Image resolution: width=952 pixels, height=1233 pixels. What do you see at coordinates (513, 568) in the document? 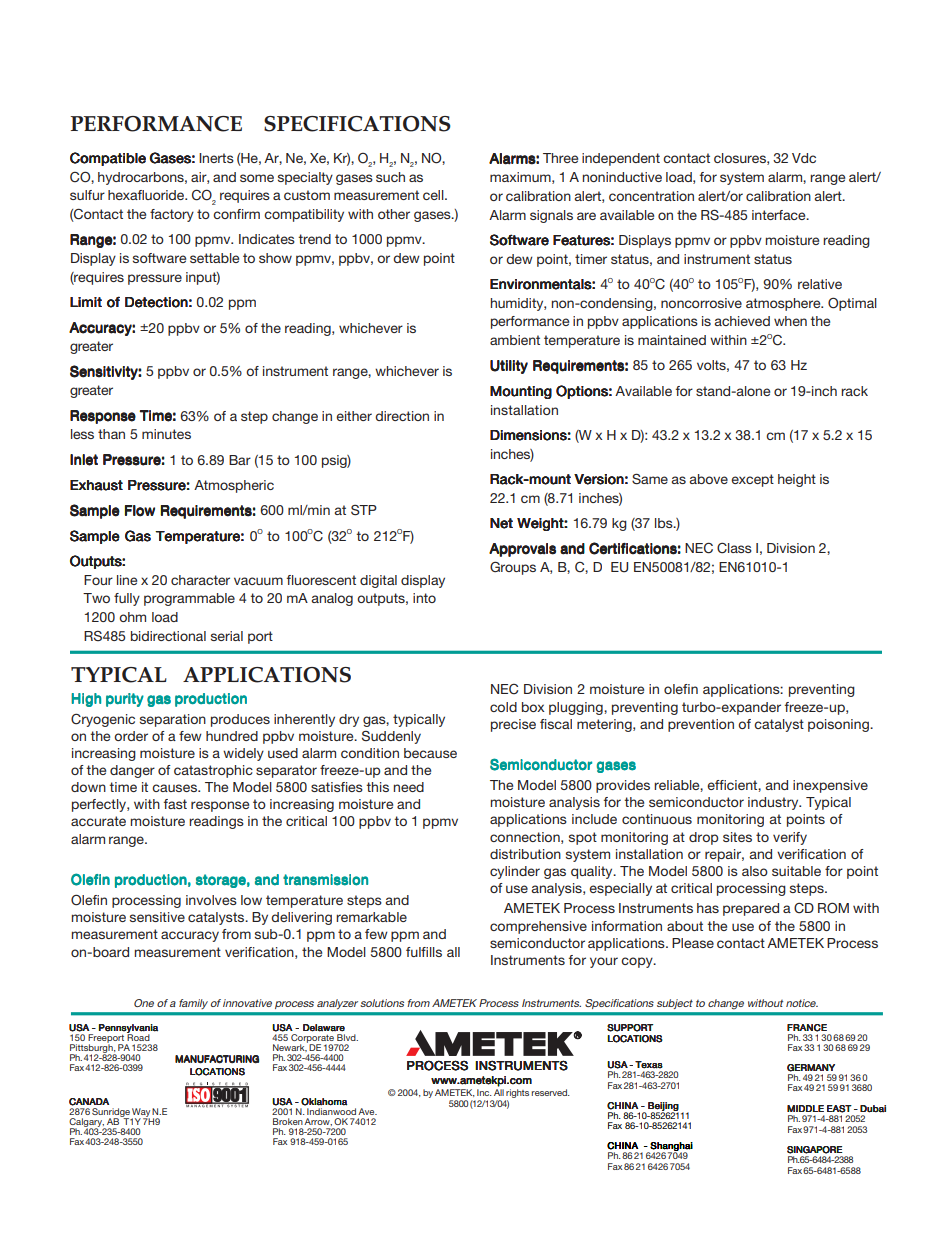
I see `Groups` at bounding box center [513, 568].
